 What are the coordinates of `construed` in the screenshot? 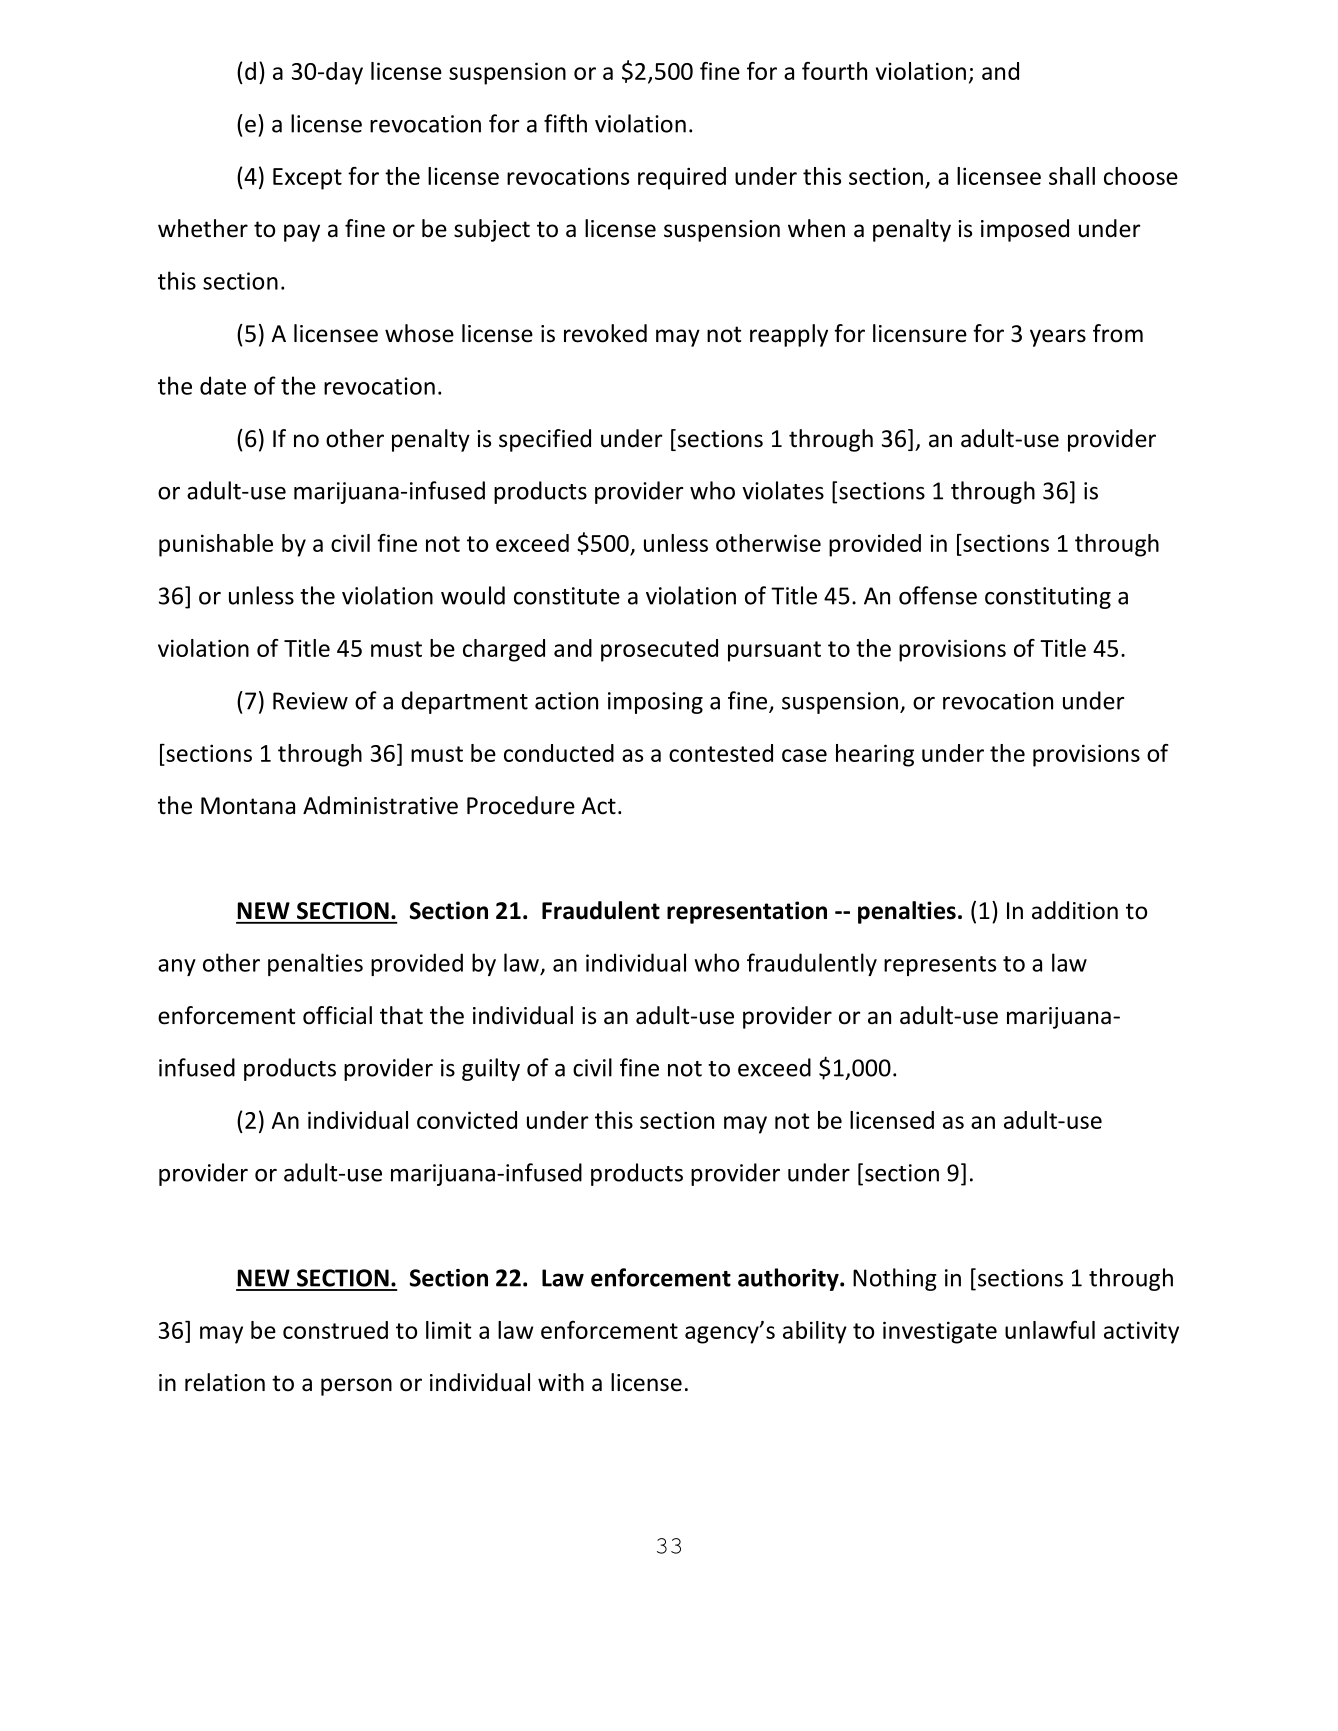 It's located at (335, 1330).
